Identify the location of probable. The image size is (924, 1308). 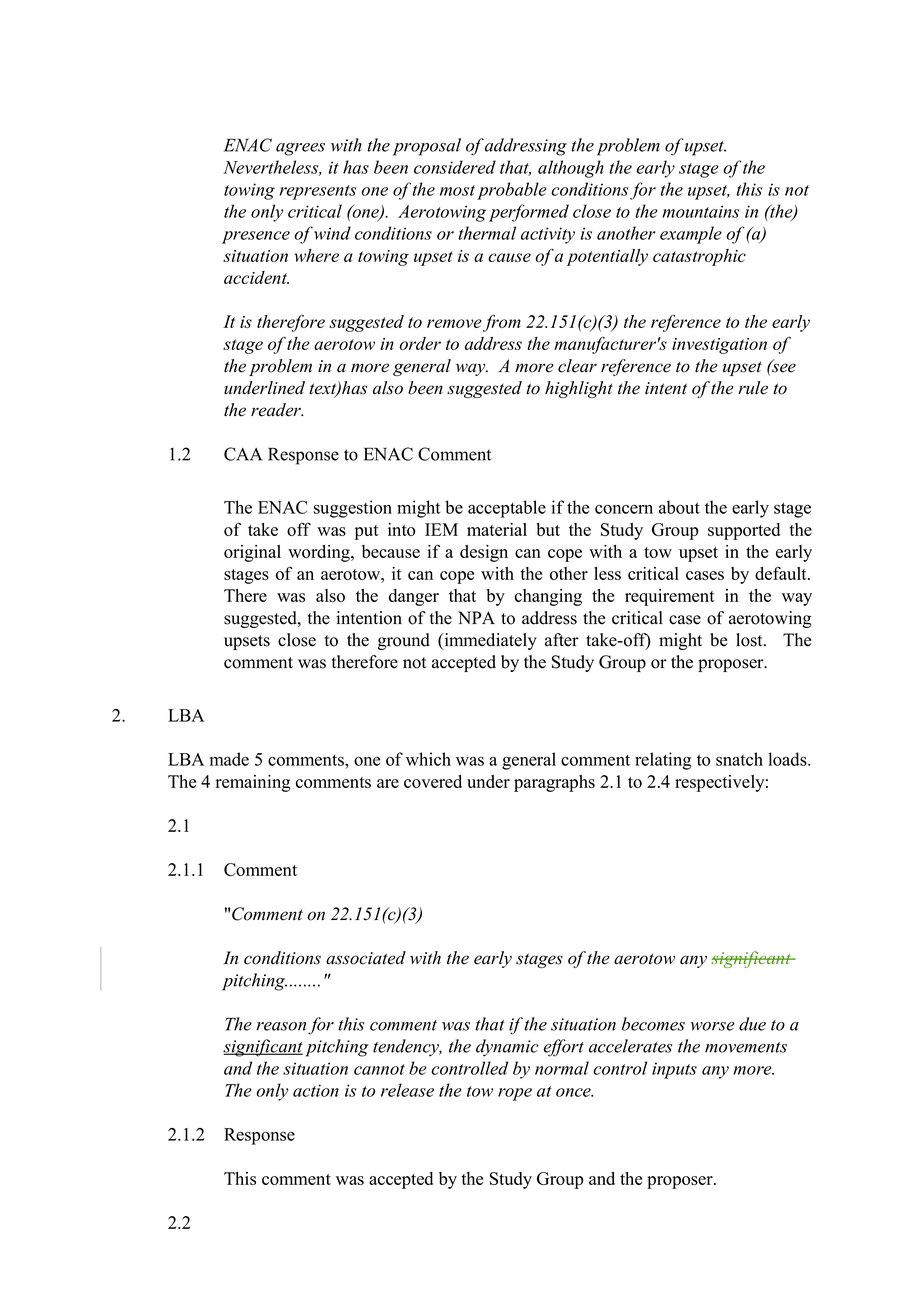
(512, 191).
